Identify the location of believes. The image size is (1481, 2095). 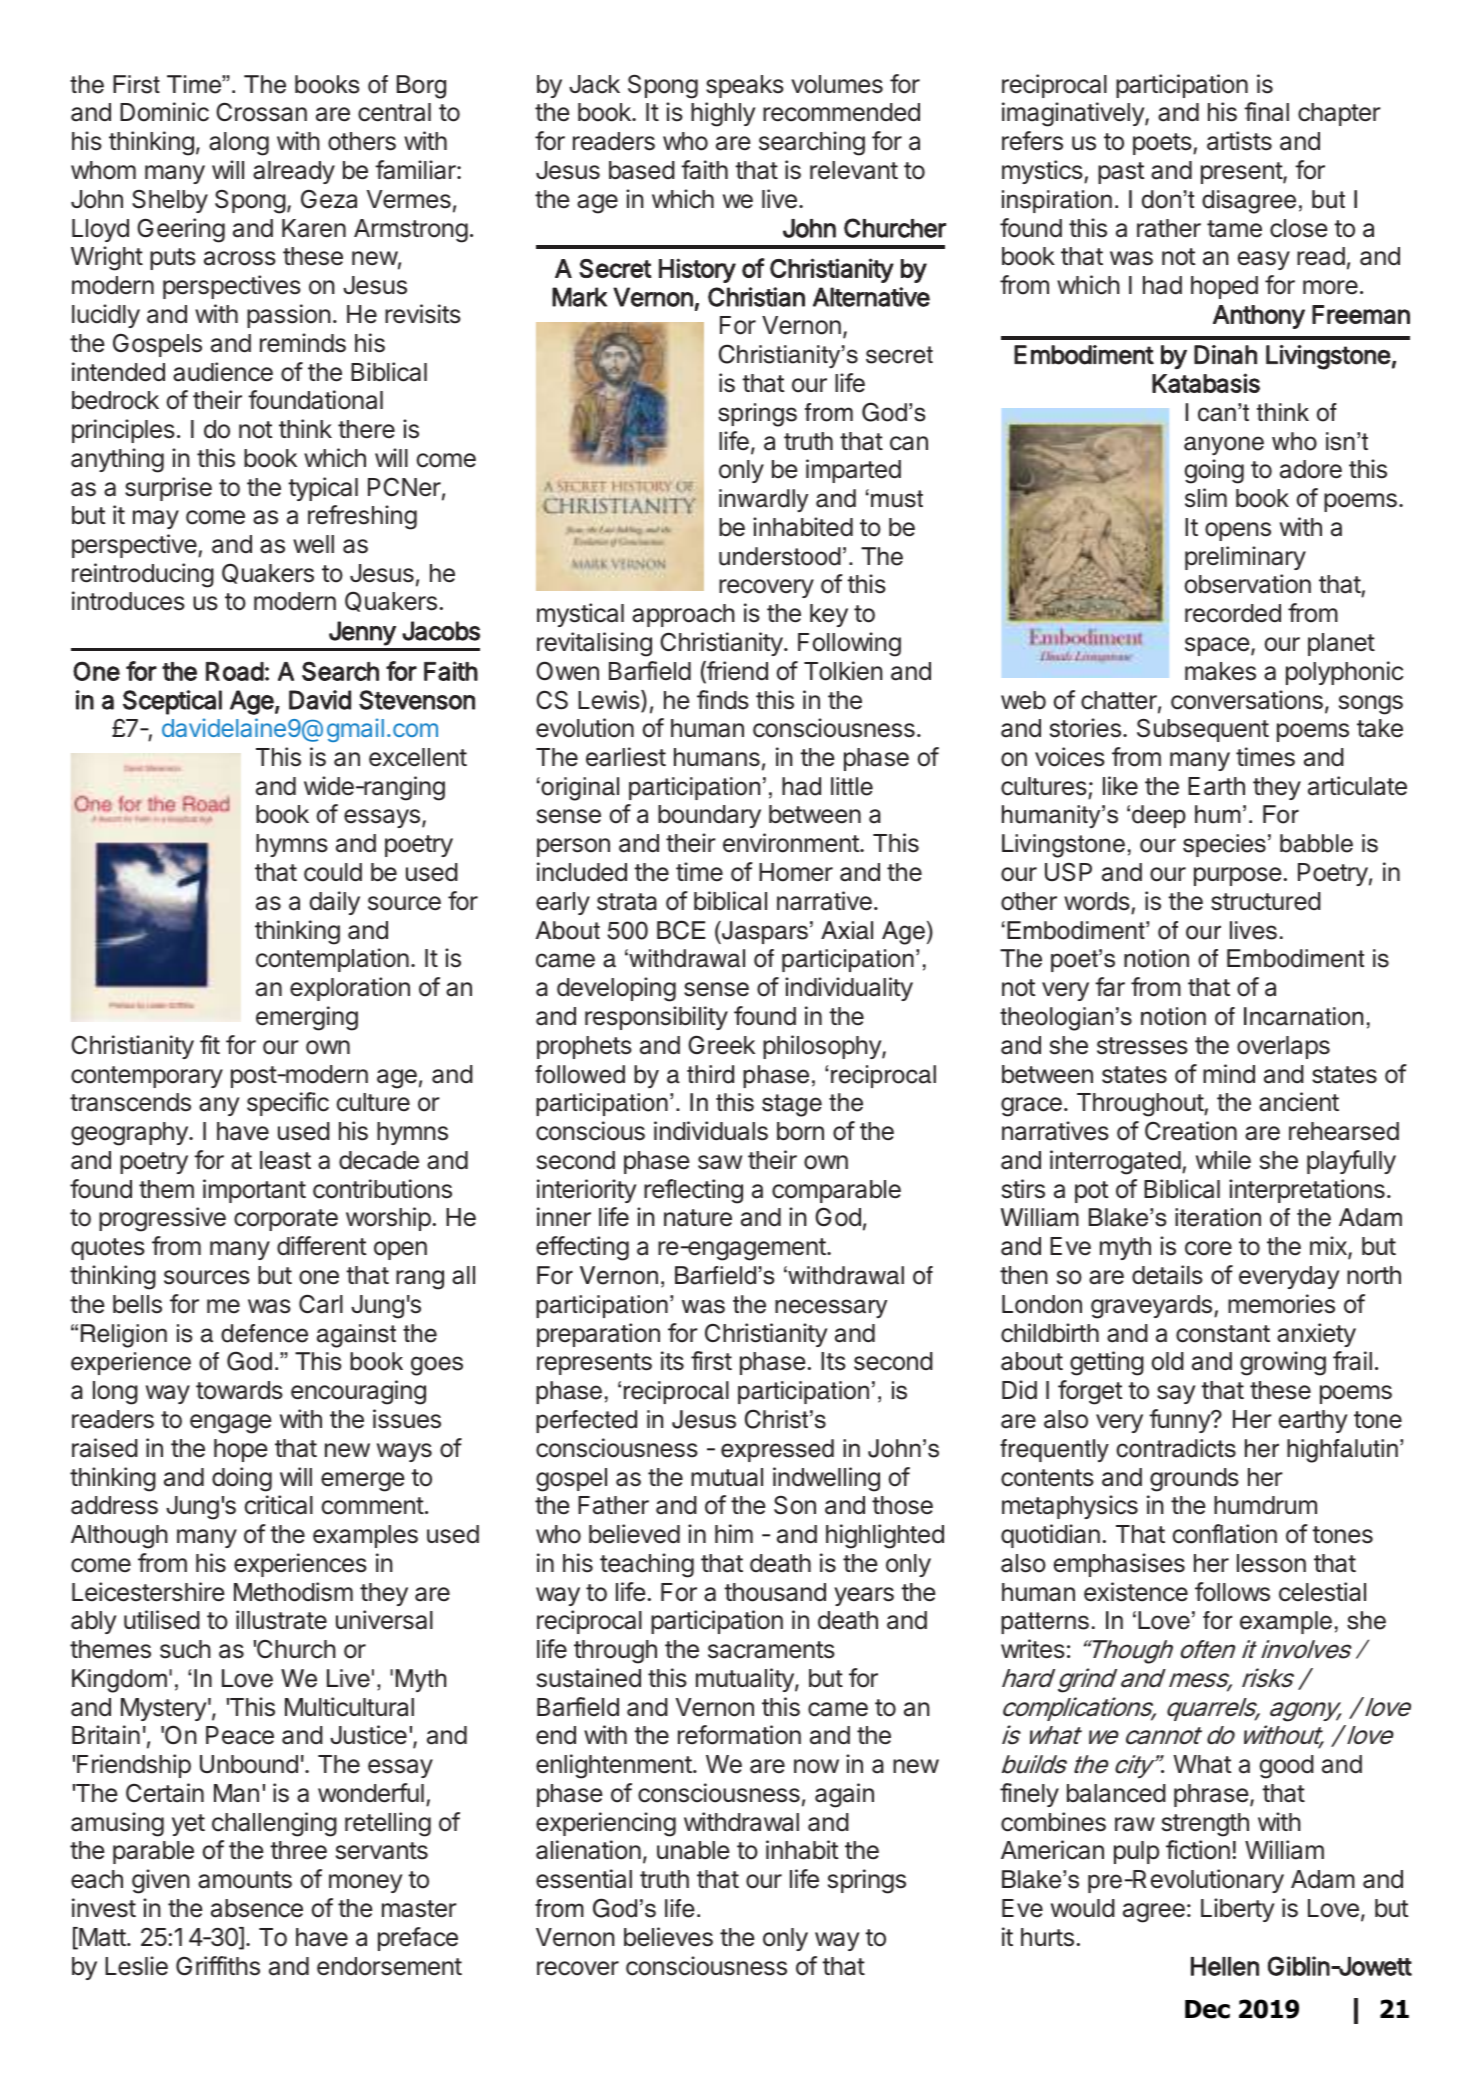
(668, 1937).
